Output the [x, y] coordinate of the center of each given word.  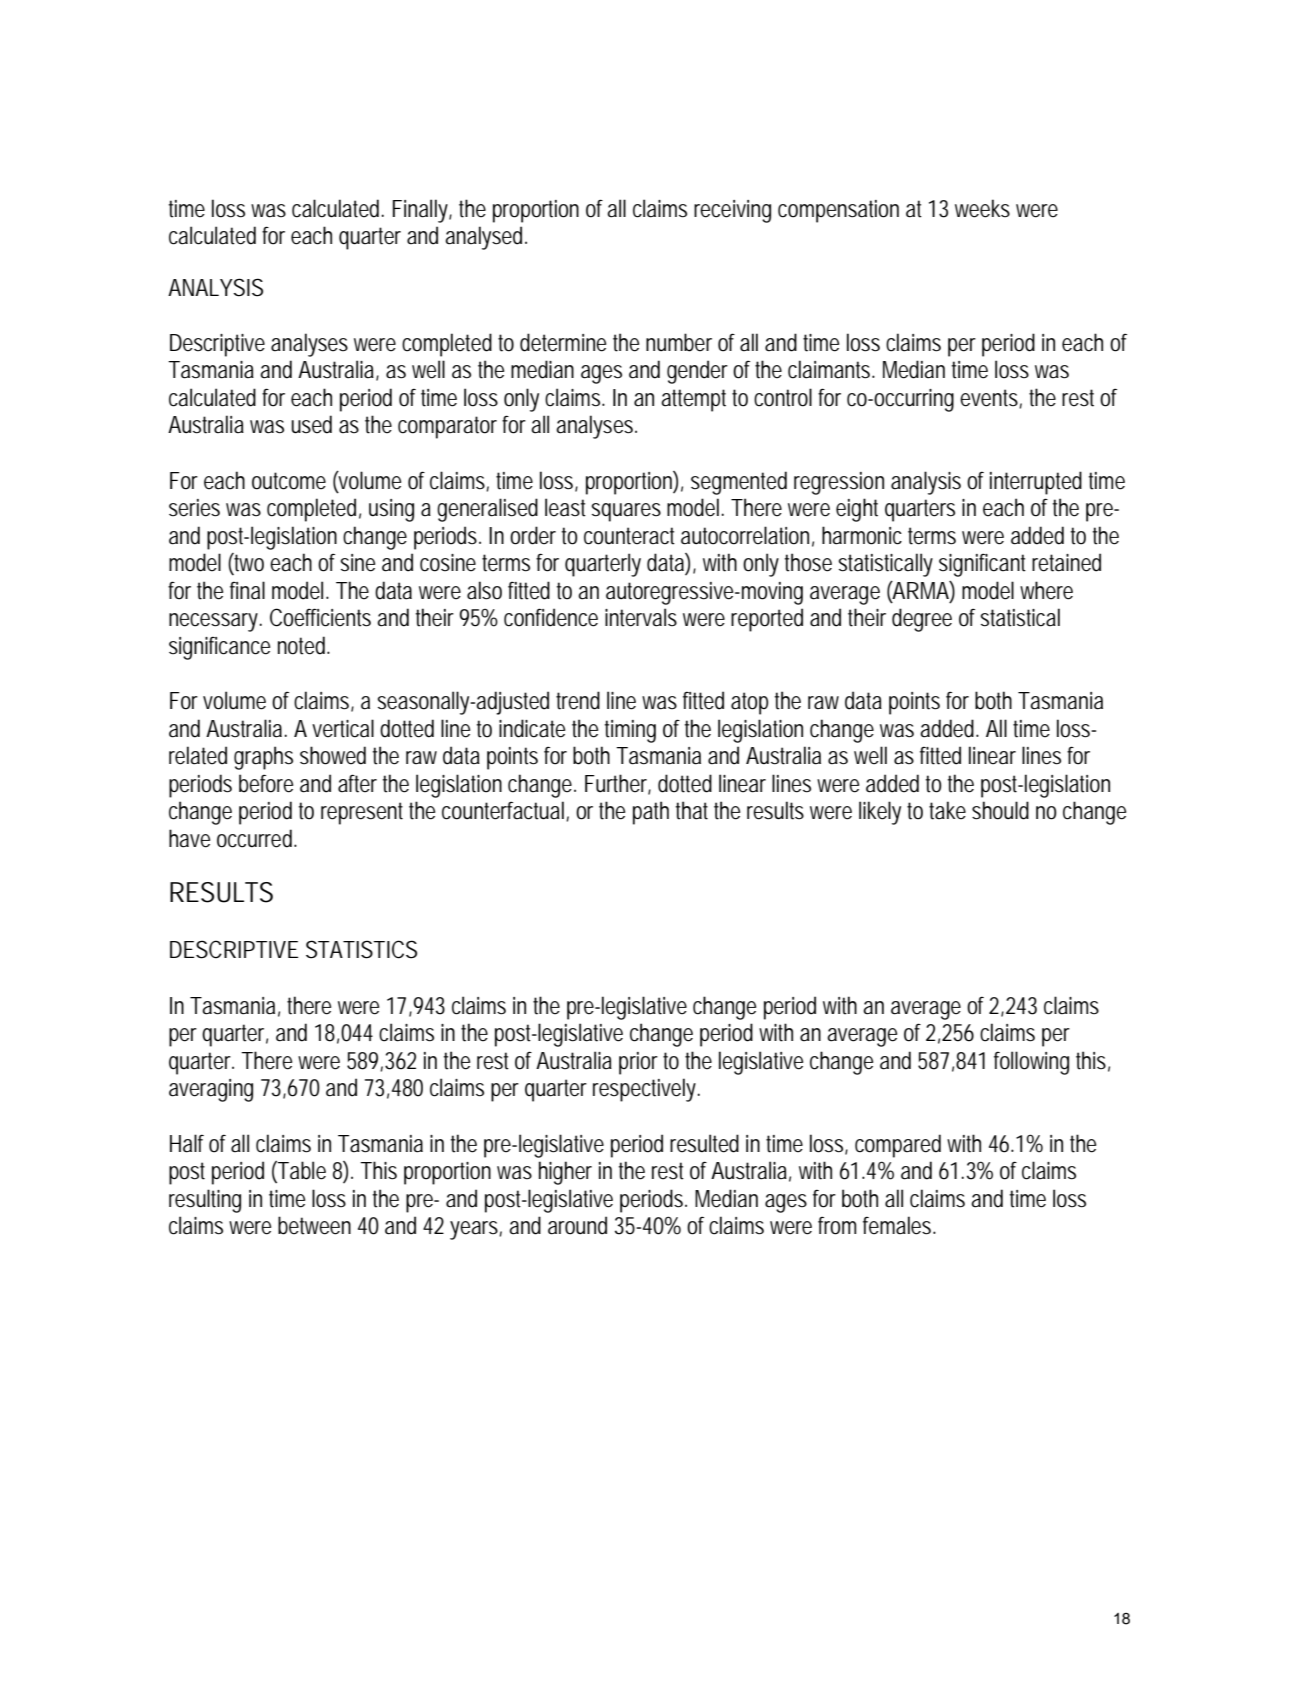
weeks [982, 208]
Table [301, 1171]
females [899, 1225]
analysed [485, 238]
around [577, 1225]
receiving [732, 211]
